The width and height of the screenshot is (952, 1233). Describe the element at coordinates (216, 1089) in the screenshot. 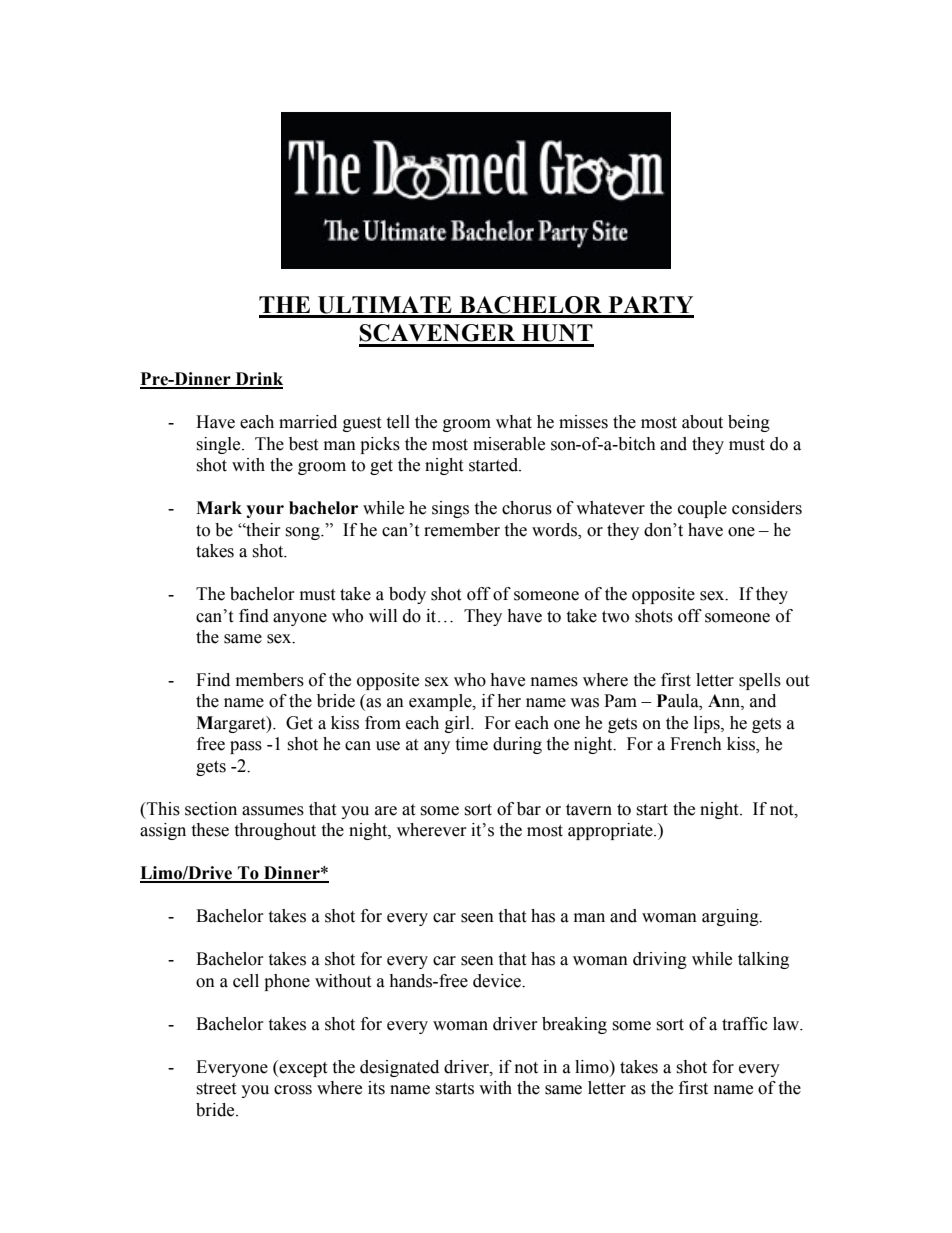

I see `street` at that location.
